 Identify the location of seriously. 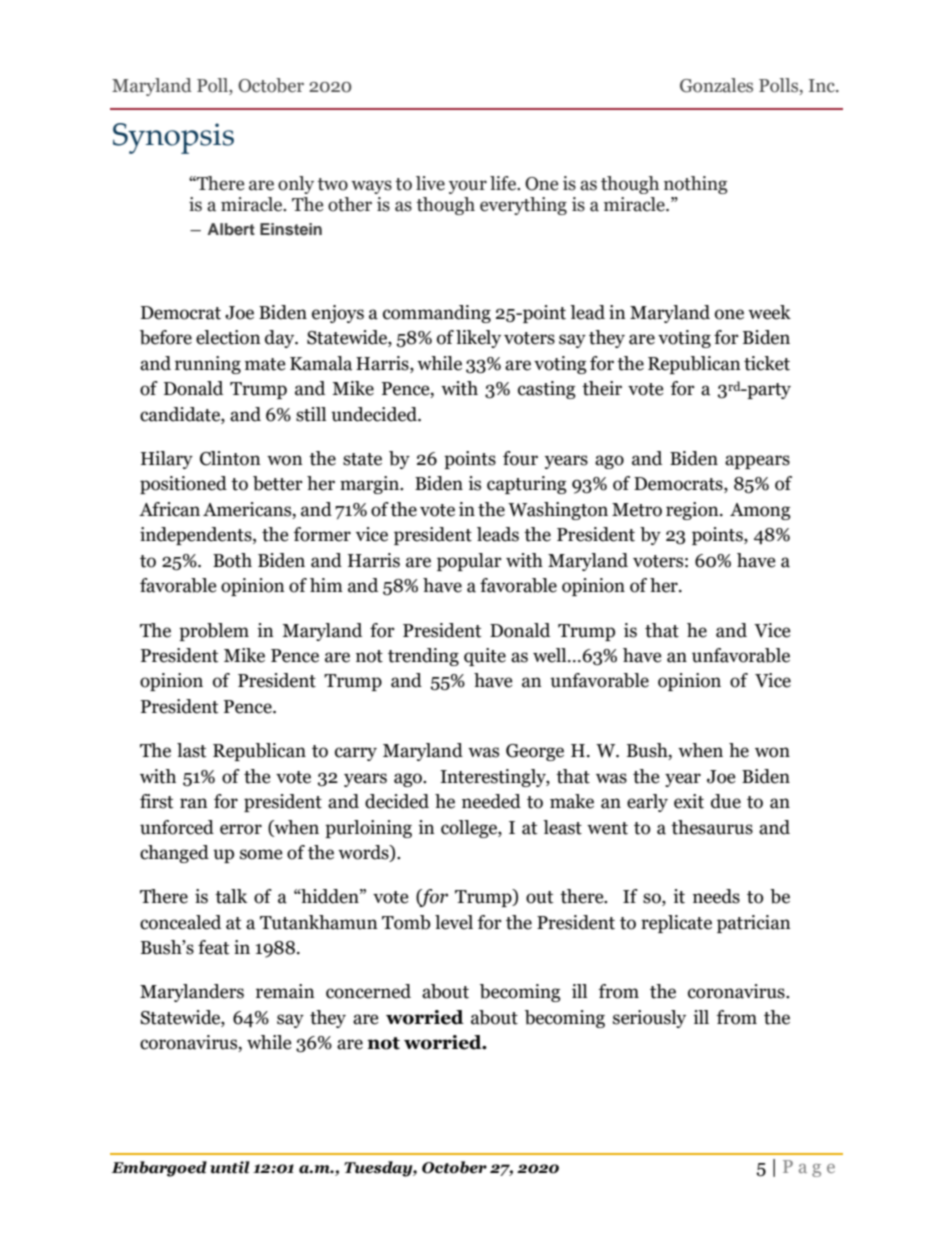
(649, 1019).
